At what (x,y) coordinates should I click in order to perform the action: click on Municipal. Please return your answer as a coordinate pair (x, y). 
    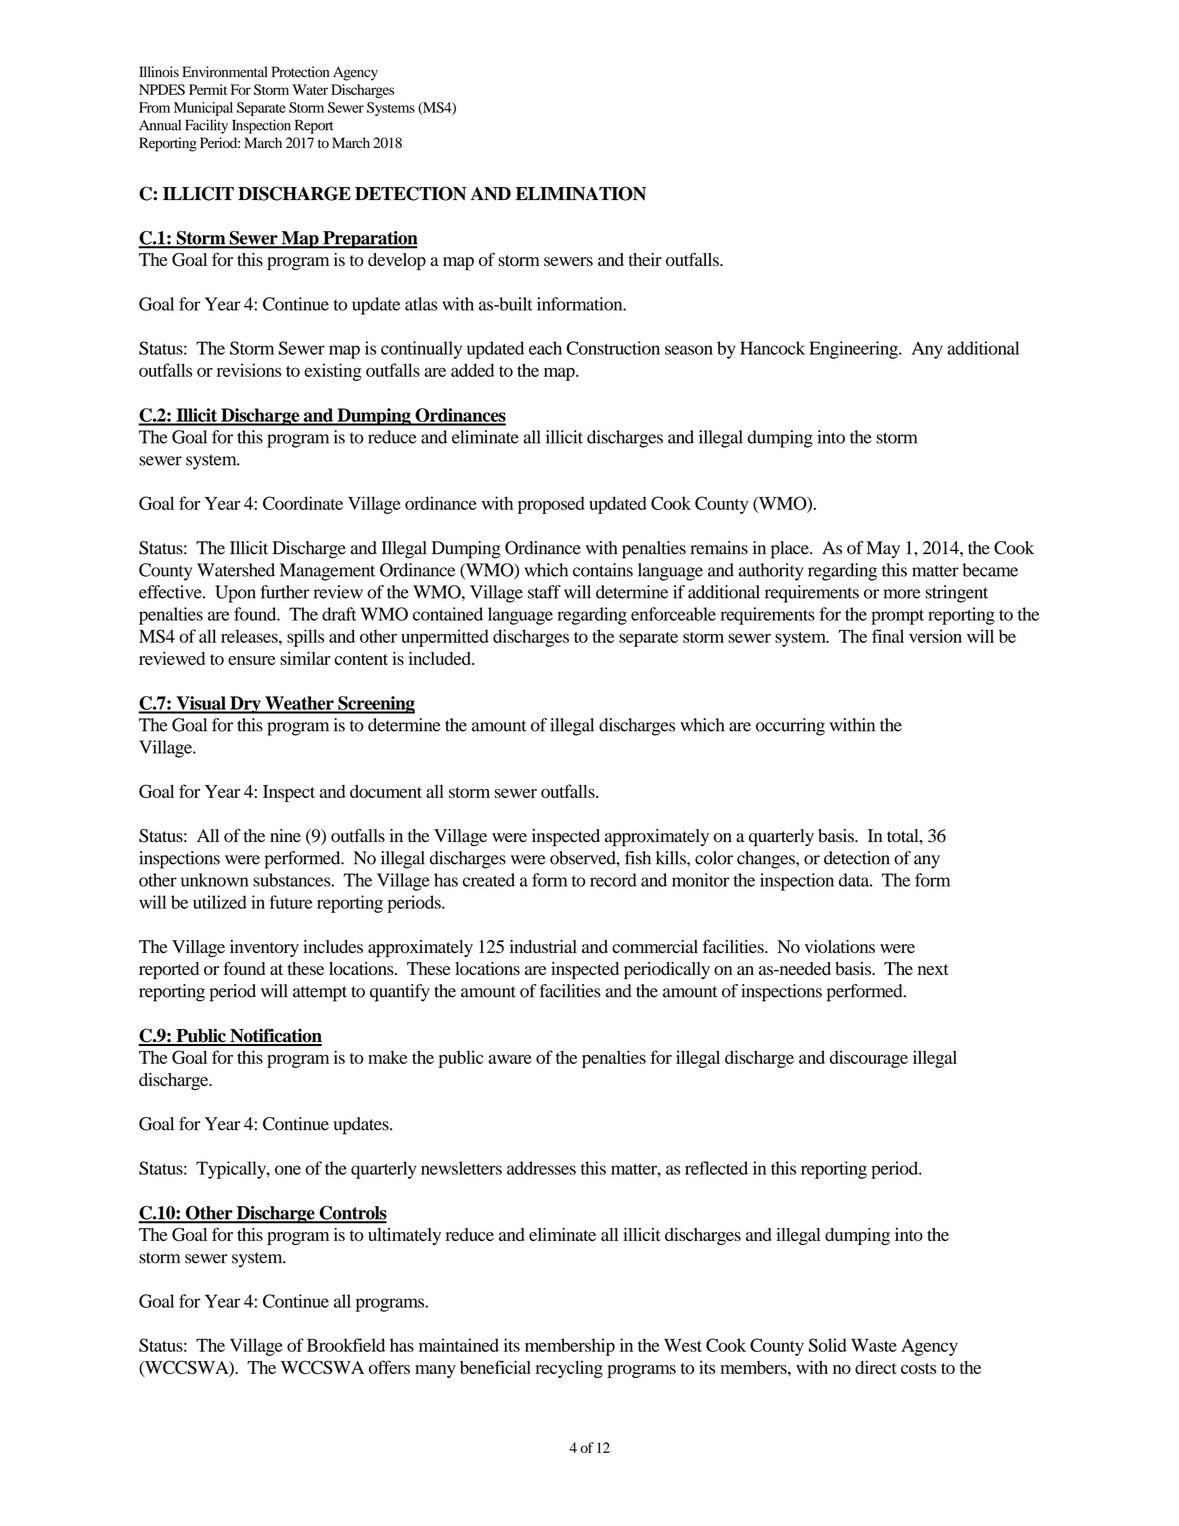
    Looking at the image, I should click on (203, 109).
